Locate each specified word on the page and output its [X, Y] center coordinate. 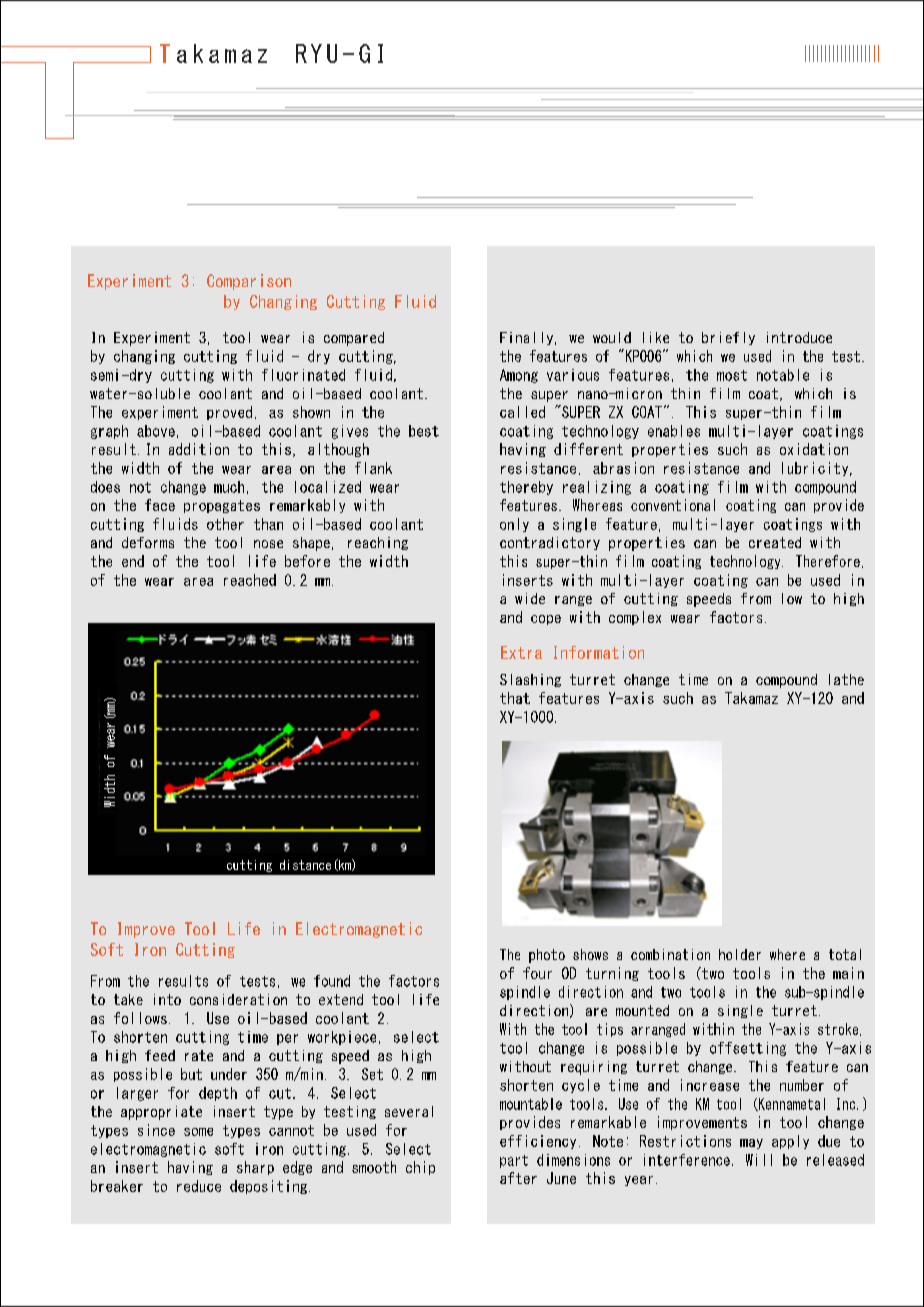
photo [547, 956]
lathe [846, 679]
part [514, 1161]
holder [740, 954]
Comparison [249, 282]
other [225, 524]
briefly [728, 338]
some [198, 1132]
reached [250, 580]
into [167, 999]
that [515, 698]
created [775, 542]
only [514, 525]
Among [519, 376]
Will [759, 1160]
